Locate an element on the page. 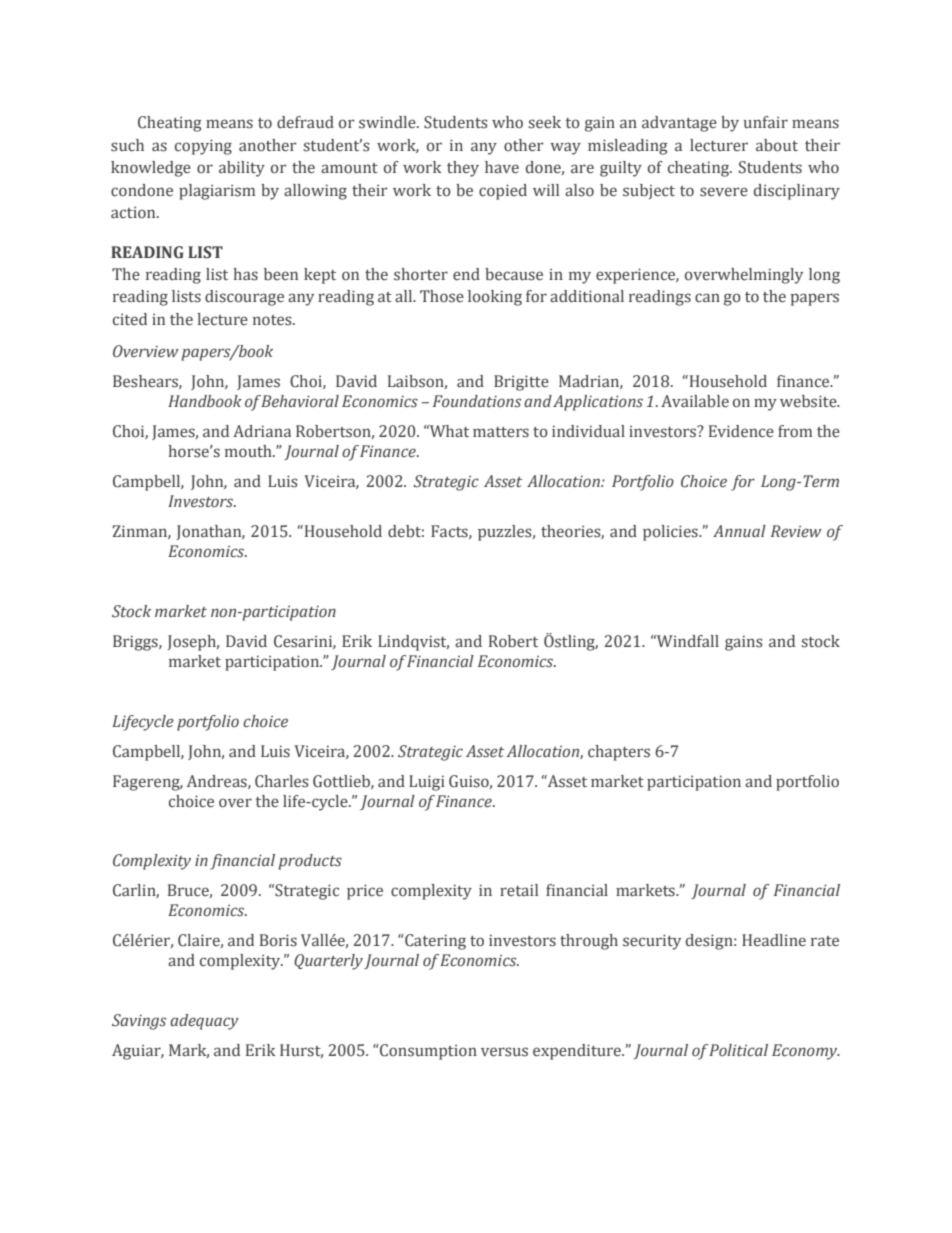 This page has height=1233, width=952. retail is located at coordinates (519, 890).
